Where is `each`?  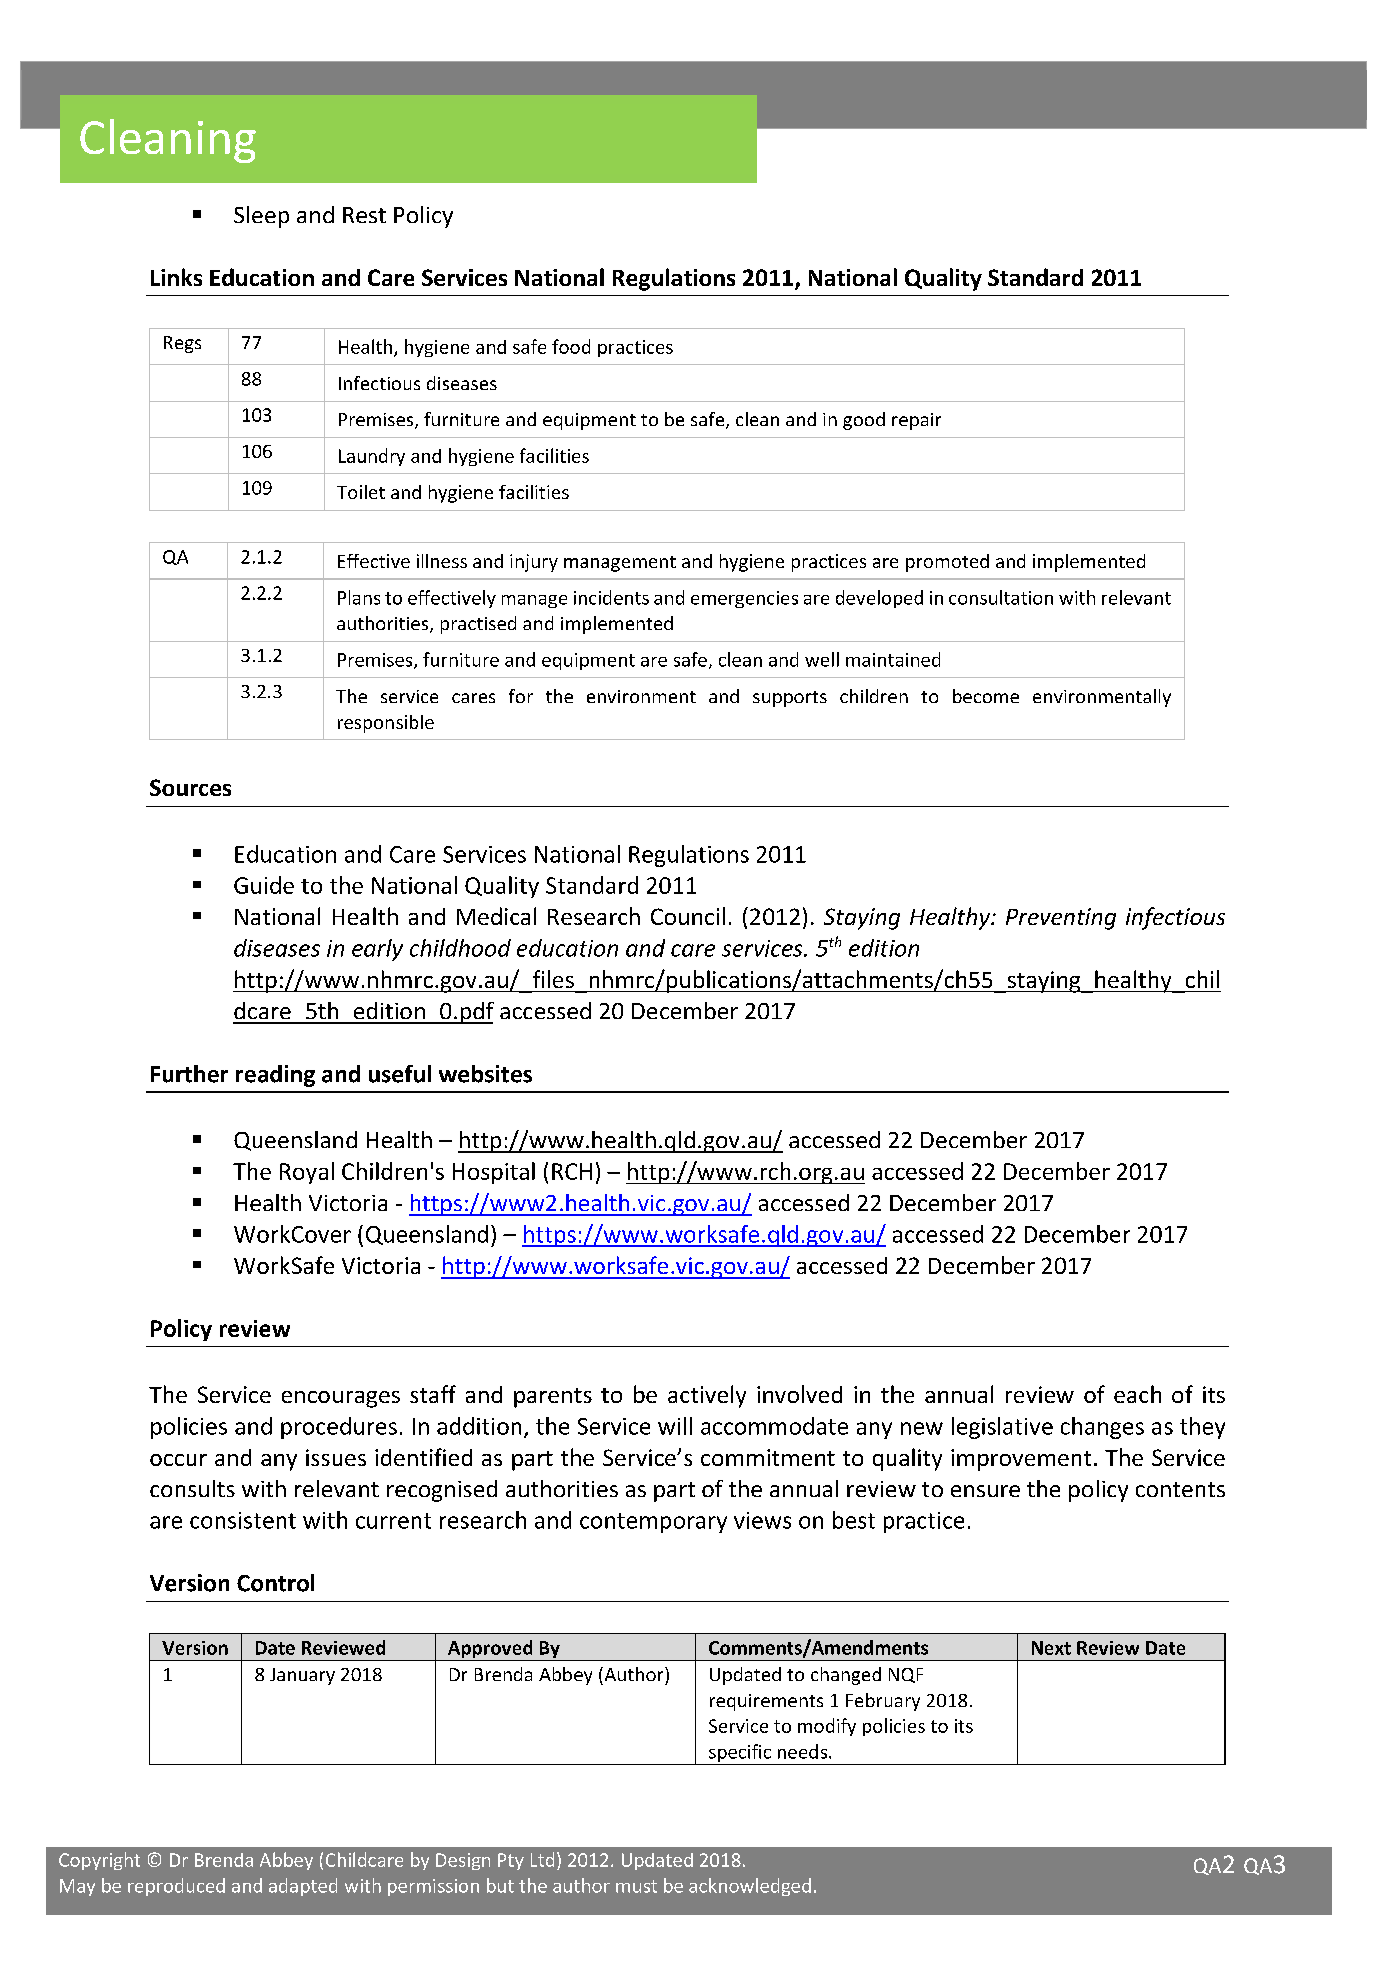
each is located at coordinates (1137, 1394).
